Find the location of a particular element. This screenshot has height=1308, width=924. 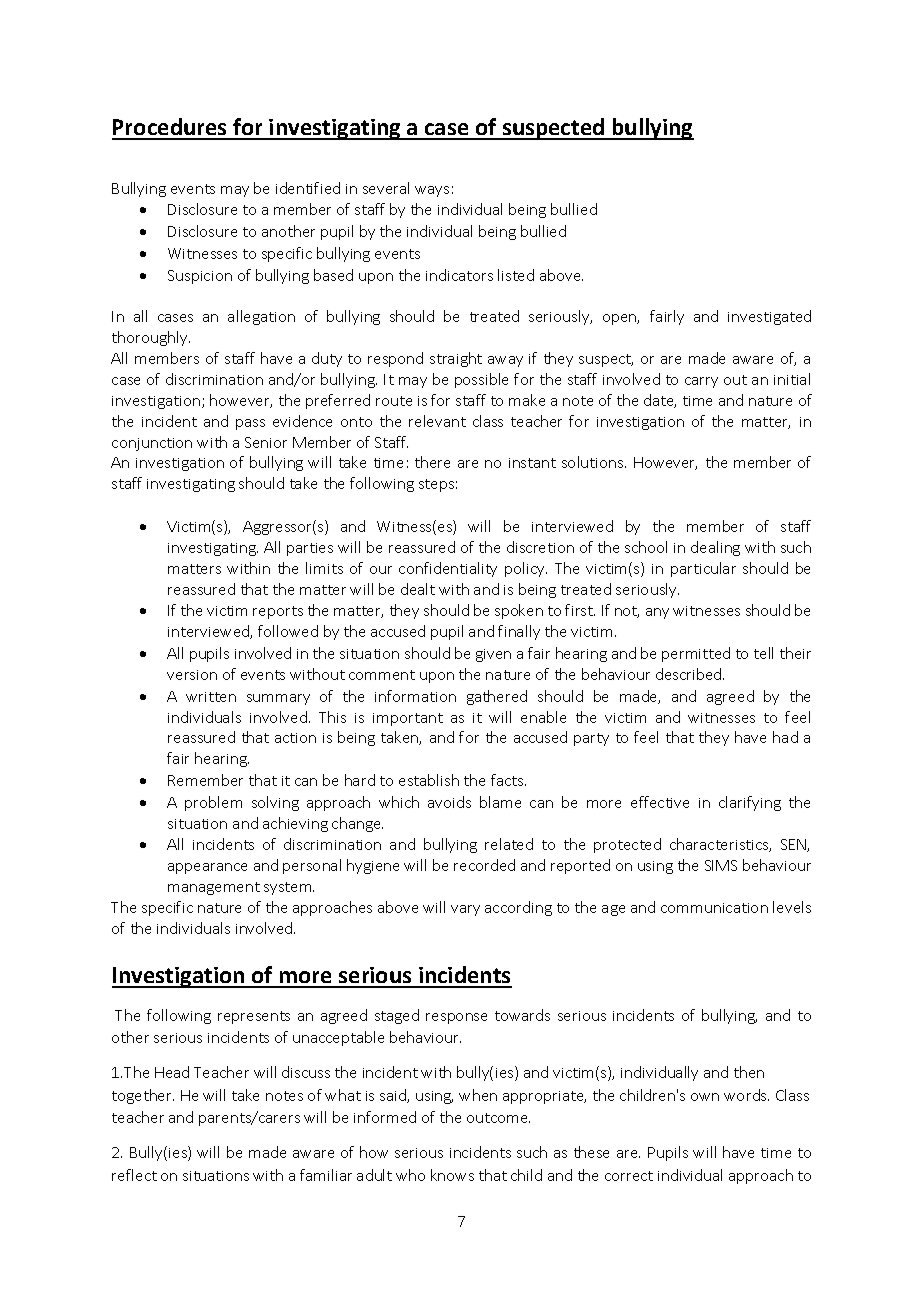

reports is located at coordinates (278, 612).
